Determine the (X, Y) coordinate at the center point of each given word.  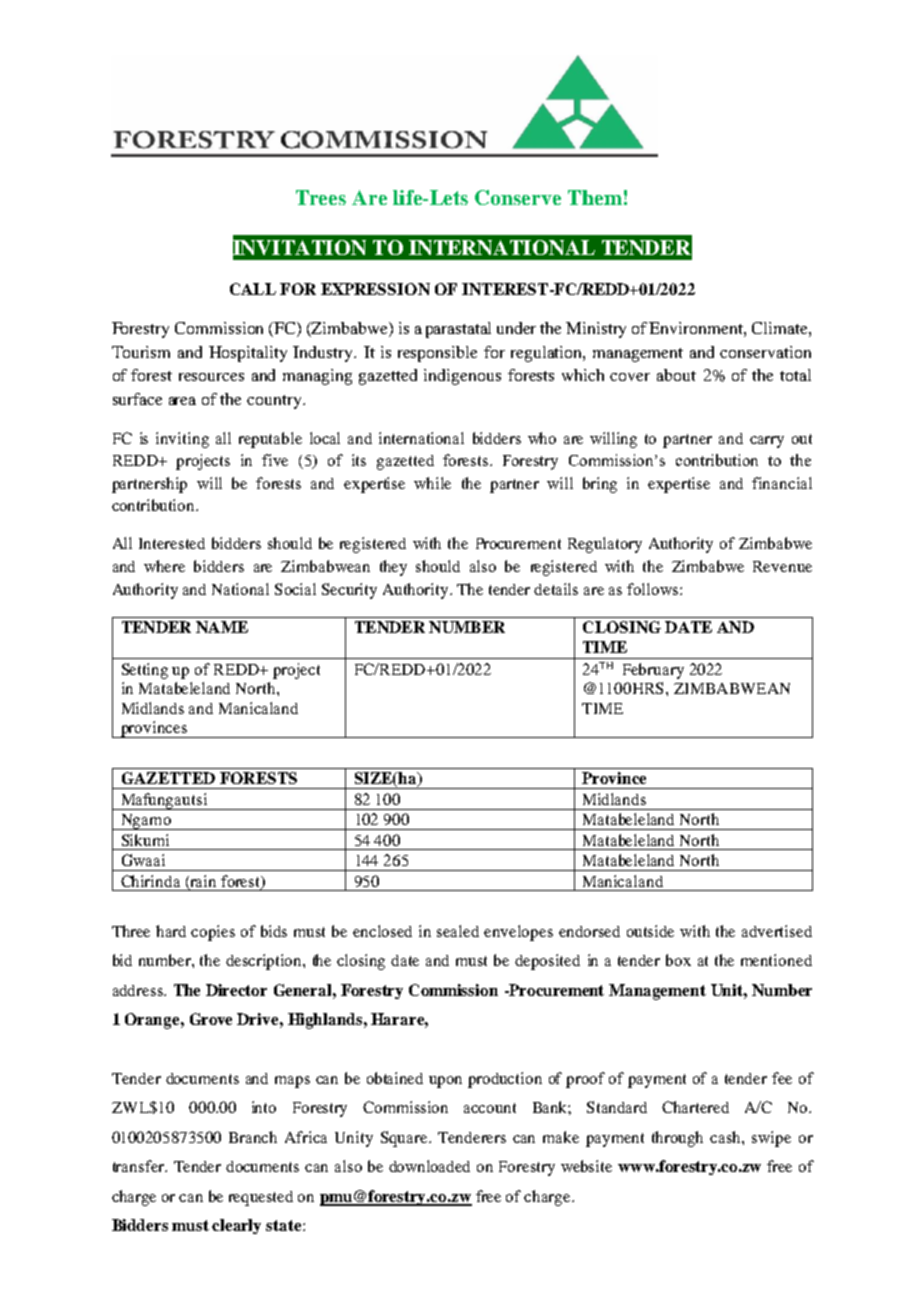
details (556, 589)
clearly (236, 1226)
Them (595, 197)
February (653, 671)
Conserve (518, 197)
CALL (253, 289)
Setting (145, 671)
